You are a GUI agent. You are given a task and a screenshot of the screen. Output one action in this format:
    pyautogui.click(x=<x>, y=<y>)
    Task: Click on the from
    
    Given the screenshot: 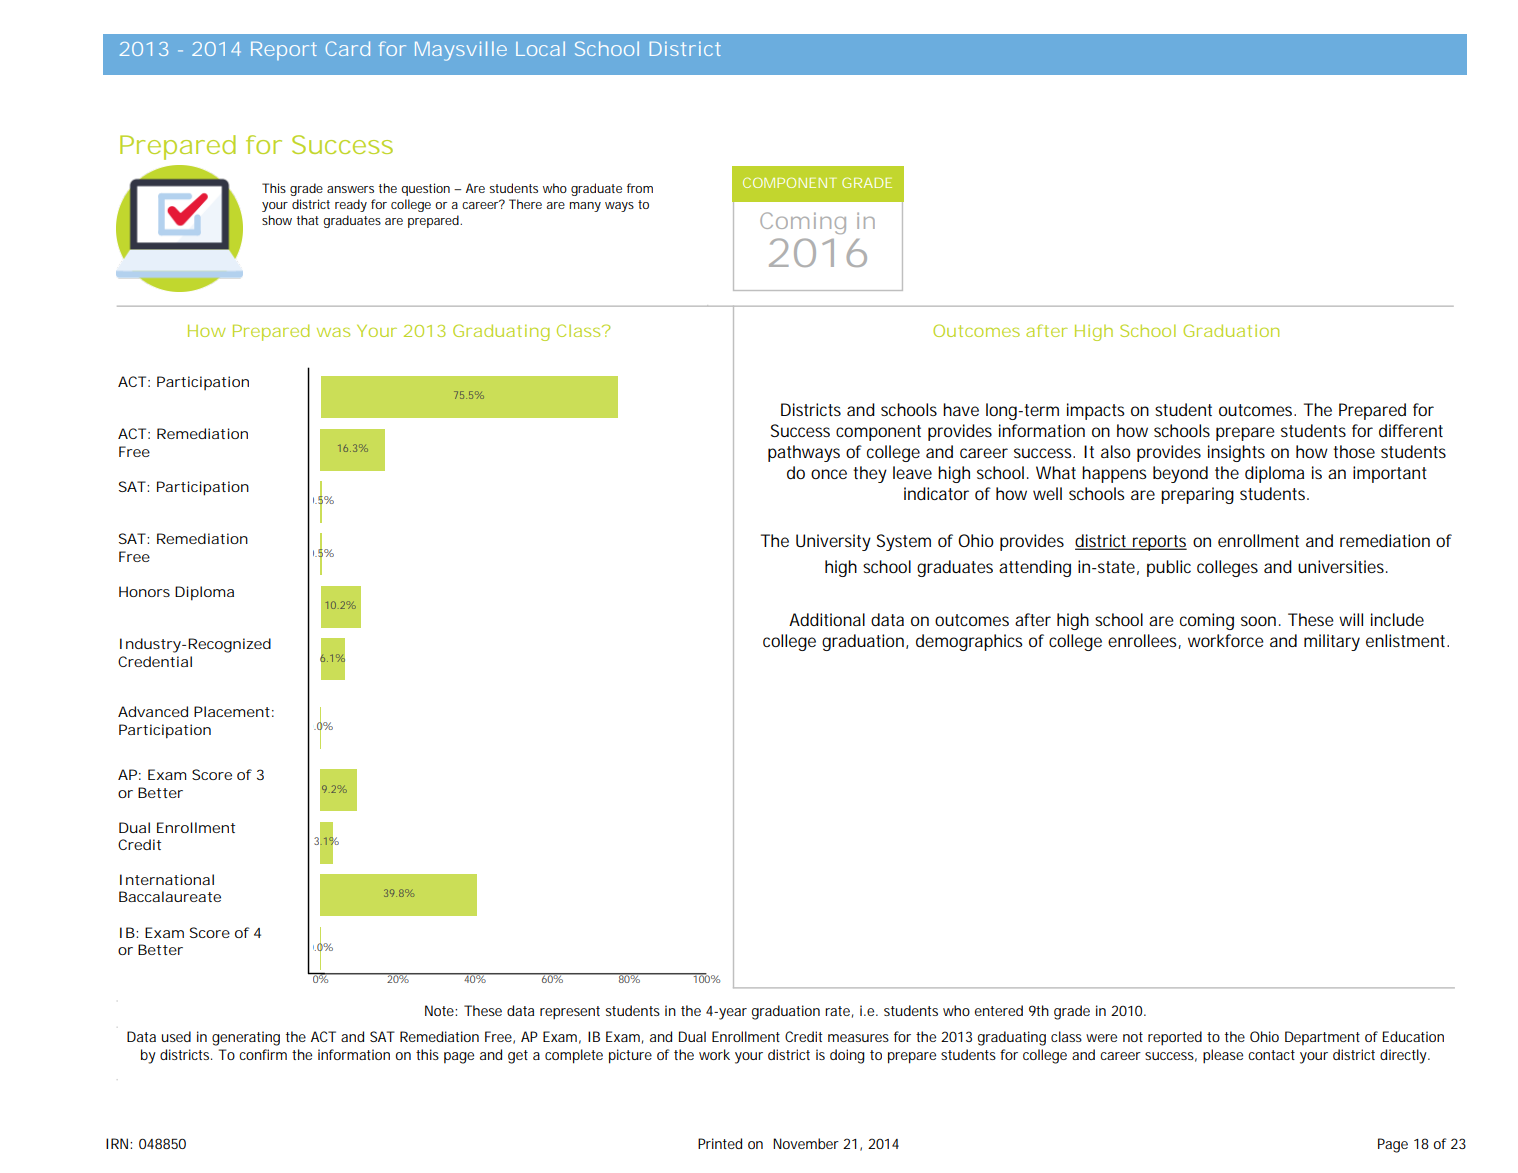 What is the action you would take?
    pyautogui.click(x=640, y=188)
